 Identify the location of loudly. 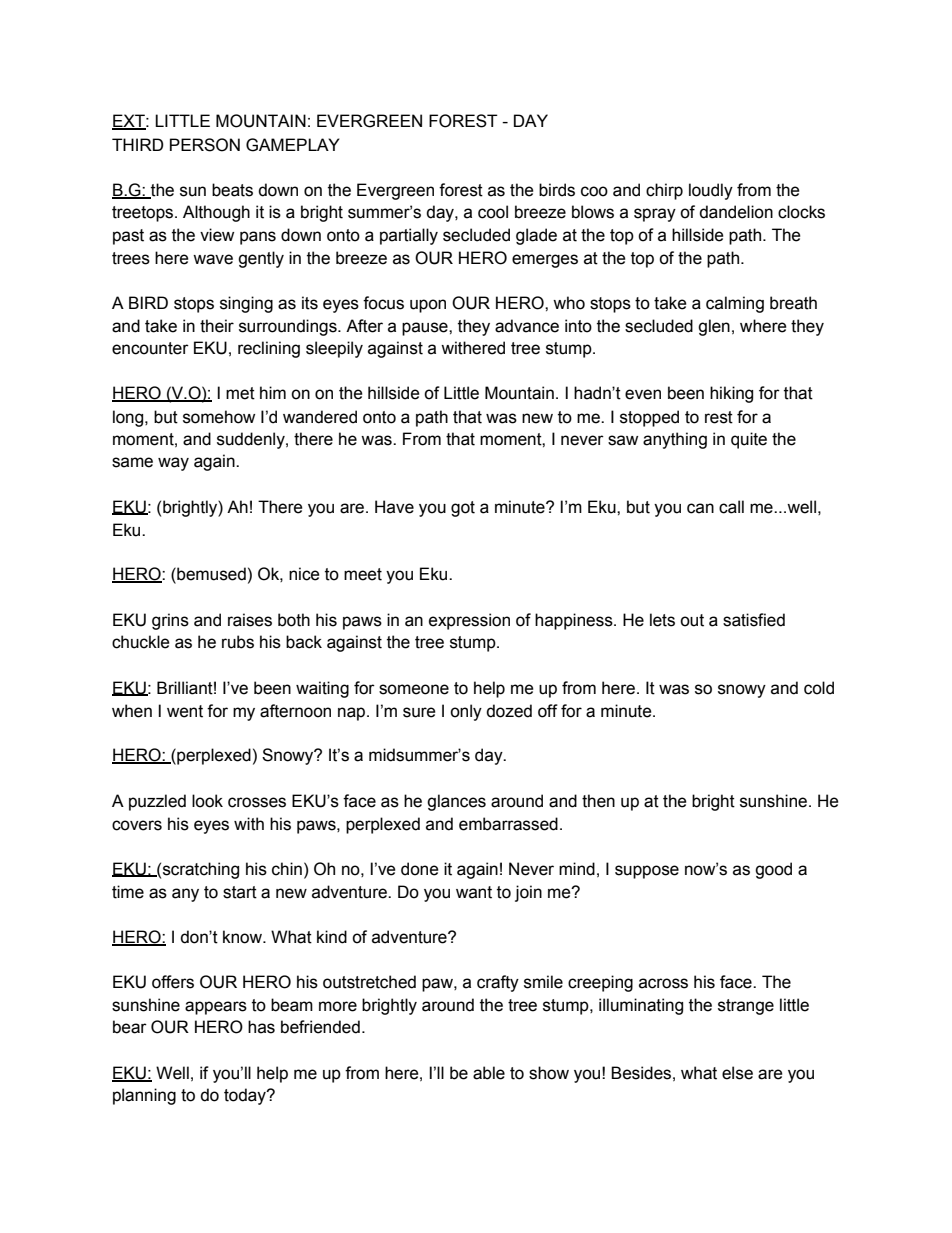
(711, 191).
